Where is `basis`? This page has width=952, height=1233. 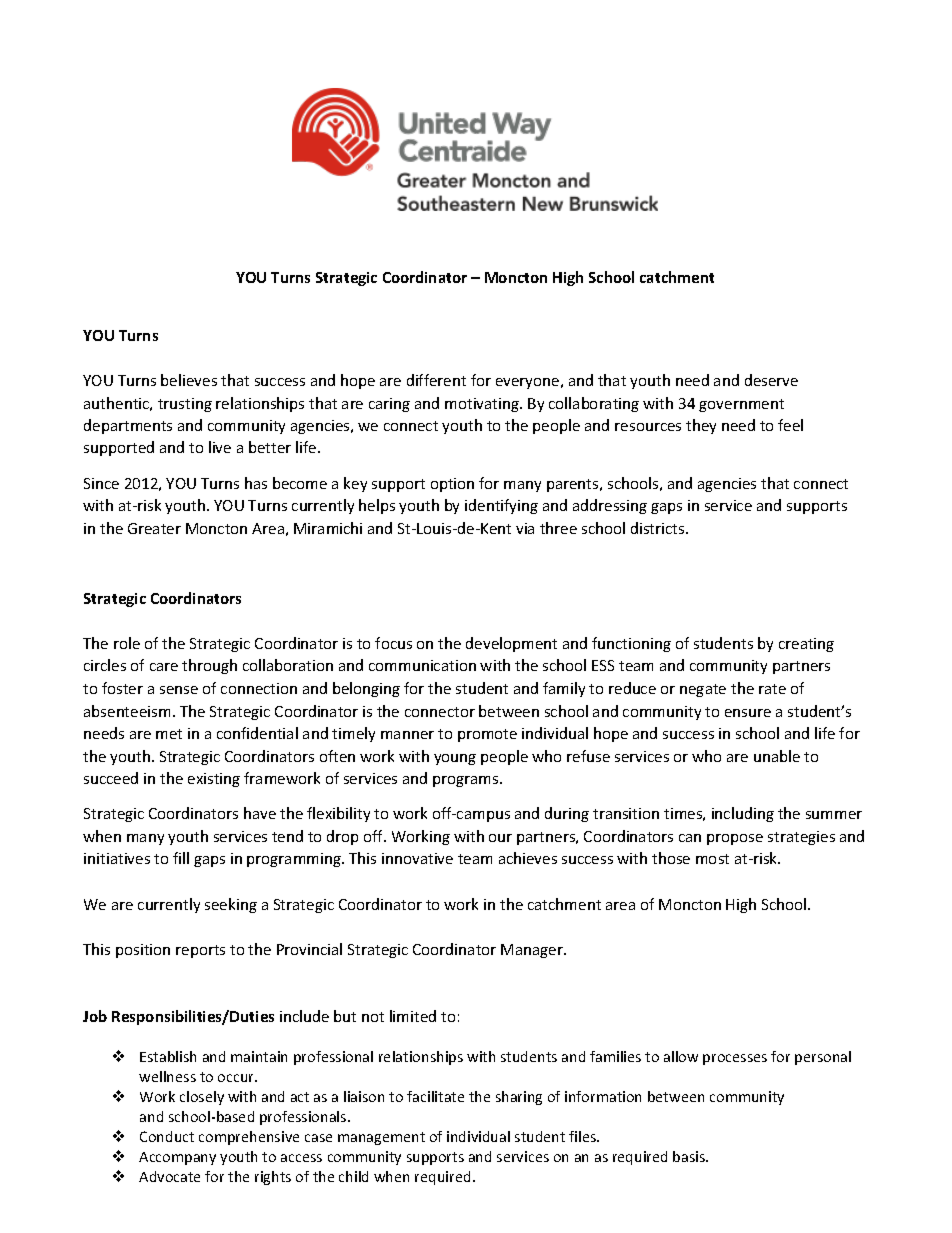
basis is located at coordinates (690, 1156).
